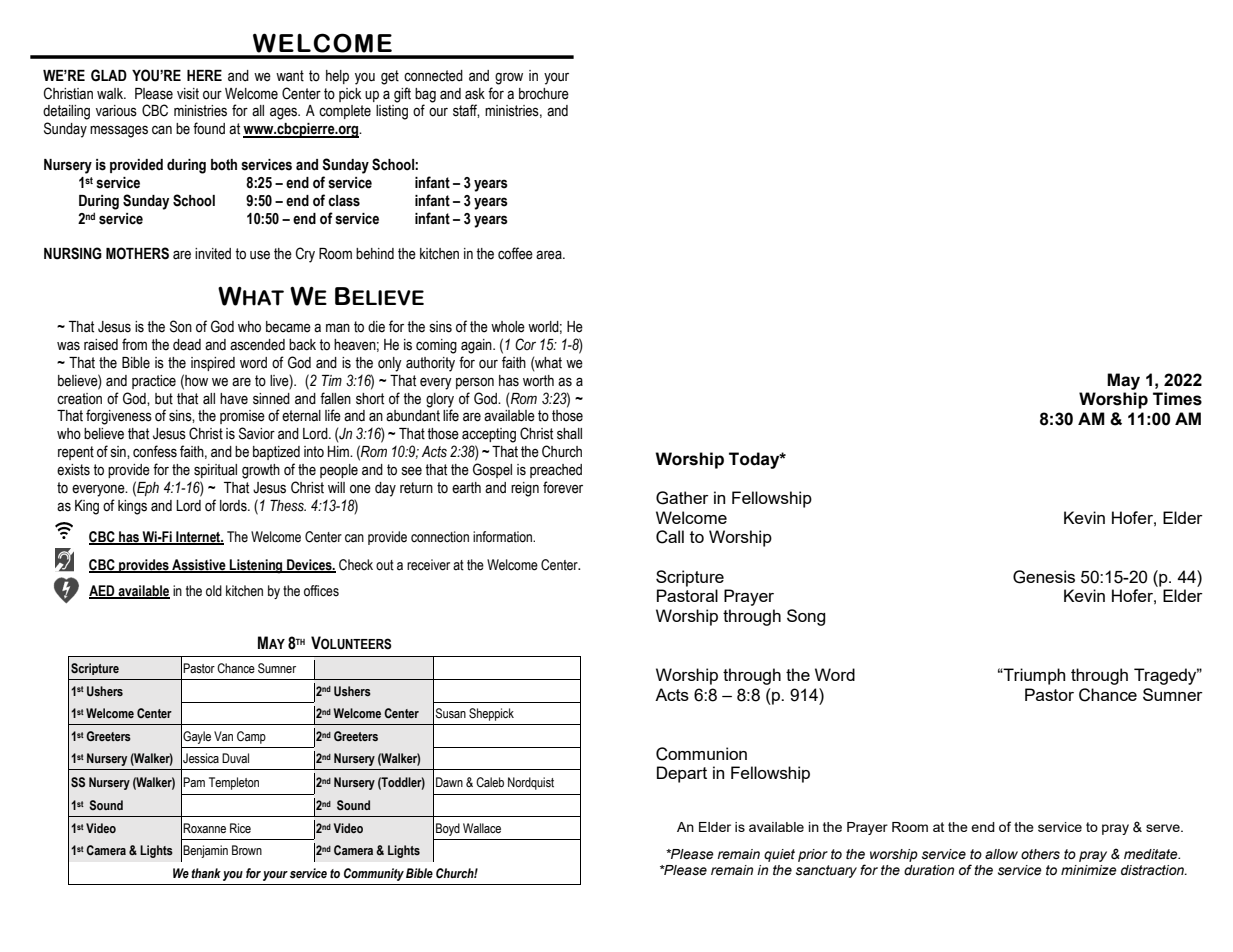 The image size is (1233, 952). I want to click on Benjamin, so click(205, 851).
